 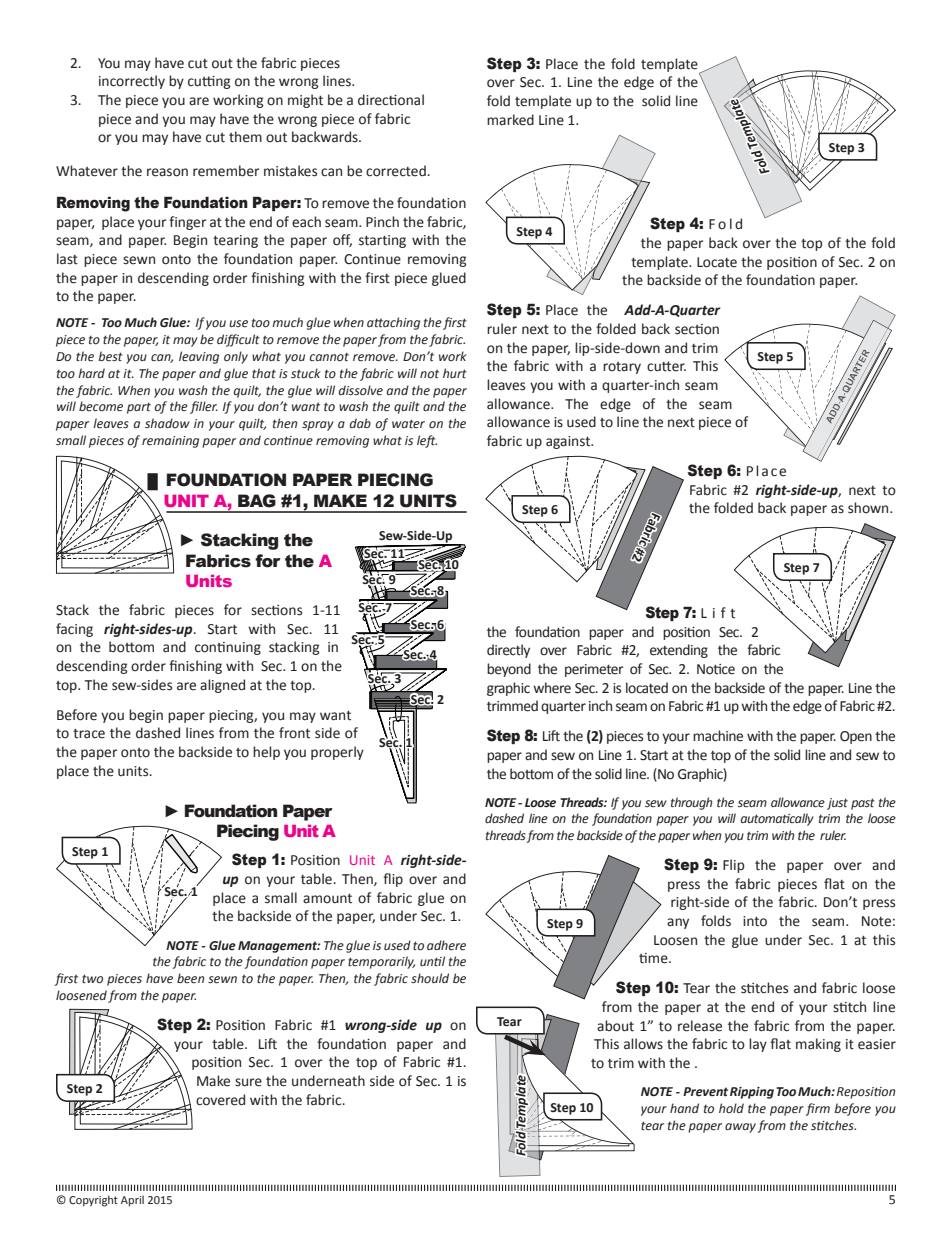 I want to click on directly, so click(x=508, y=651).
